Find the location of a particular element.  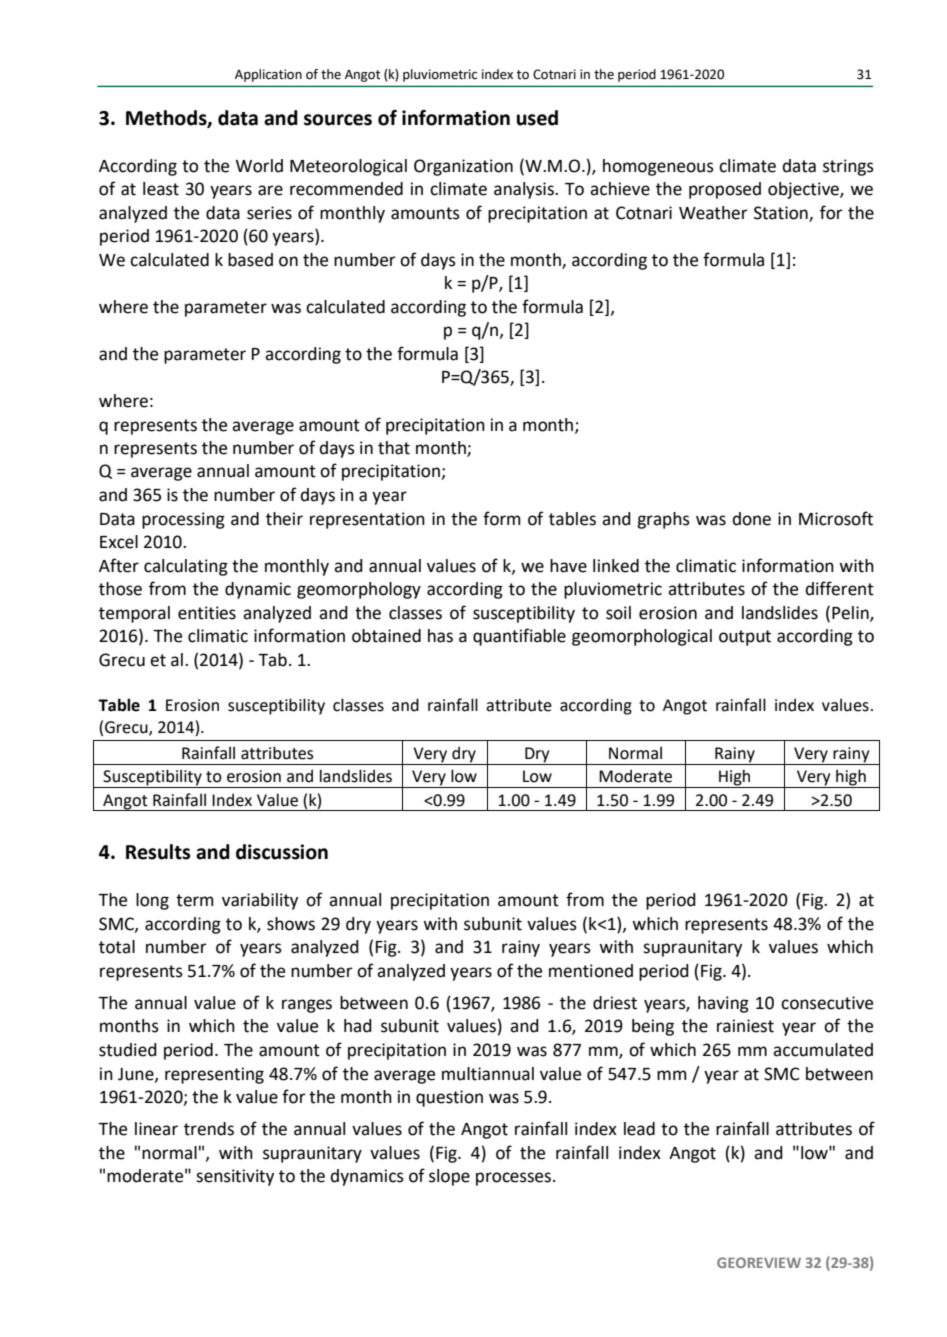

slope is located at coordinates (449, 1177).
